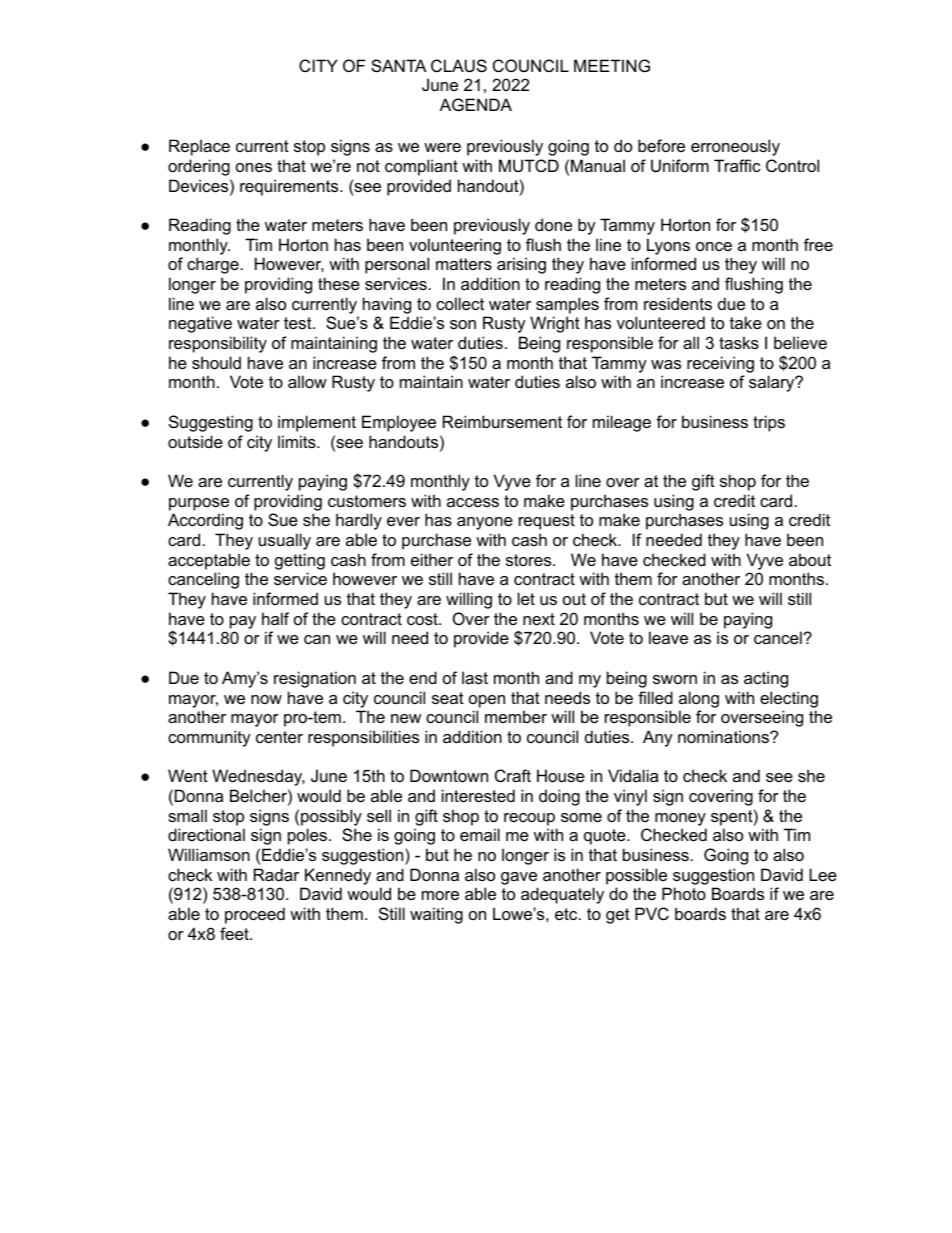 Image resolution: width=952 pixels, height=1233 pixels. What do you see at coordinates (216, 362) in the screenshot?
I see `should` at bounding box center [216, 362].
